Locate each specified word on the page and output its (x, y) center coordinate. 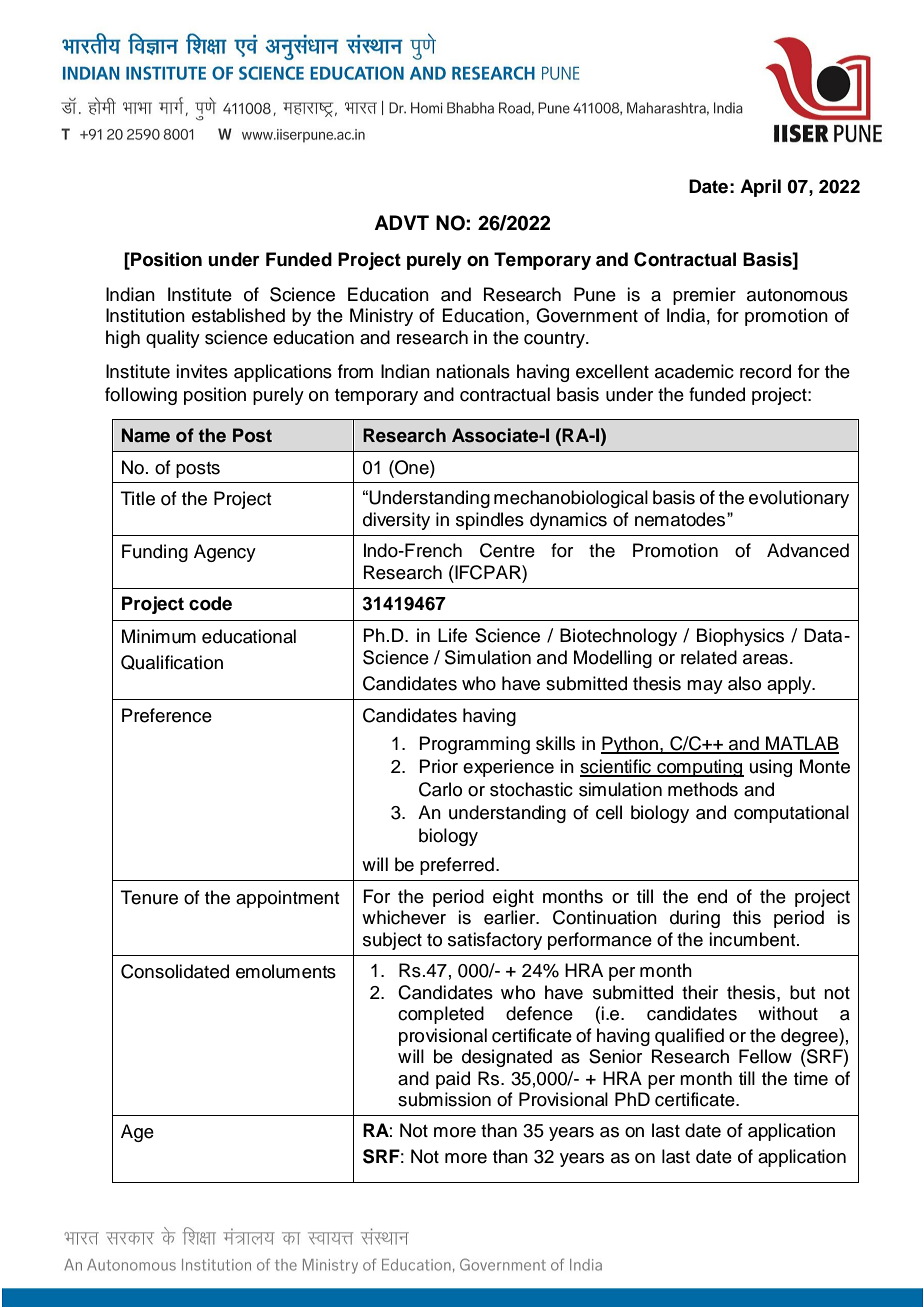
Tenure (149, 897)
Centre (507, 550)
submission (444, 1099)
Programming (474, 745)
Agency (225, 553)
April (760, 188)
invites (202, 371)
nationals (473, 371)
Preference (167, 715)
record (765, 371)
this (747, 917)
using (771, 768)
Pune (595, 294)
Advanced (808, 550)
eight (513, 898)
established (238, 315)
